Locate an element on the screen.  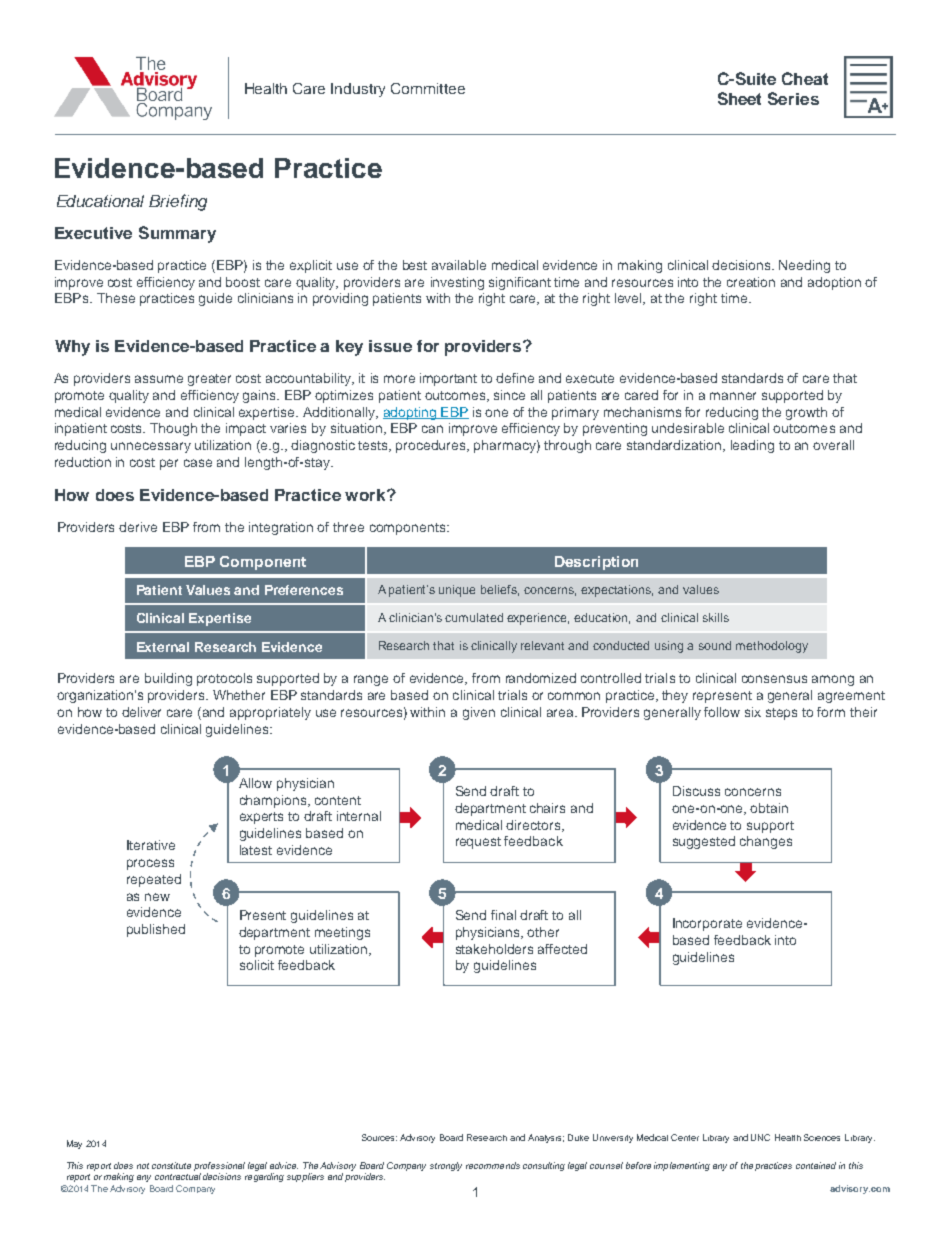
Series is located at coordinates (793, 98).
